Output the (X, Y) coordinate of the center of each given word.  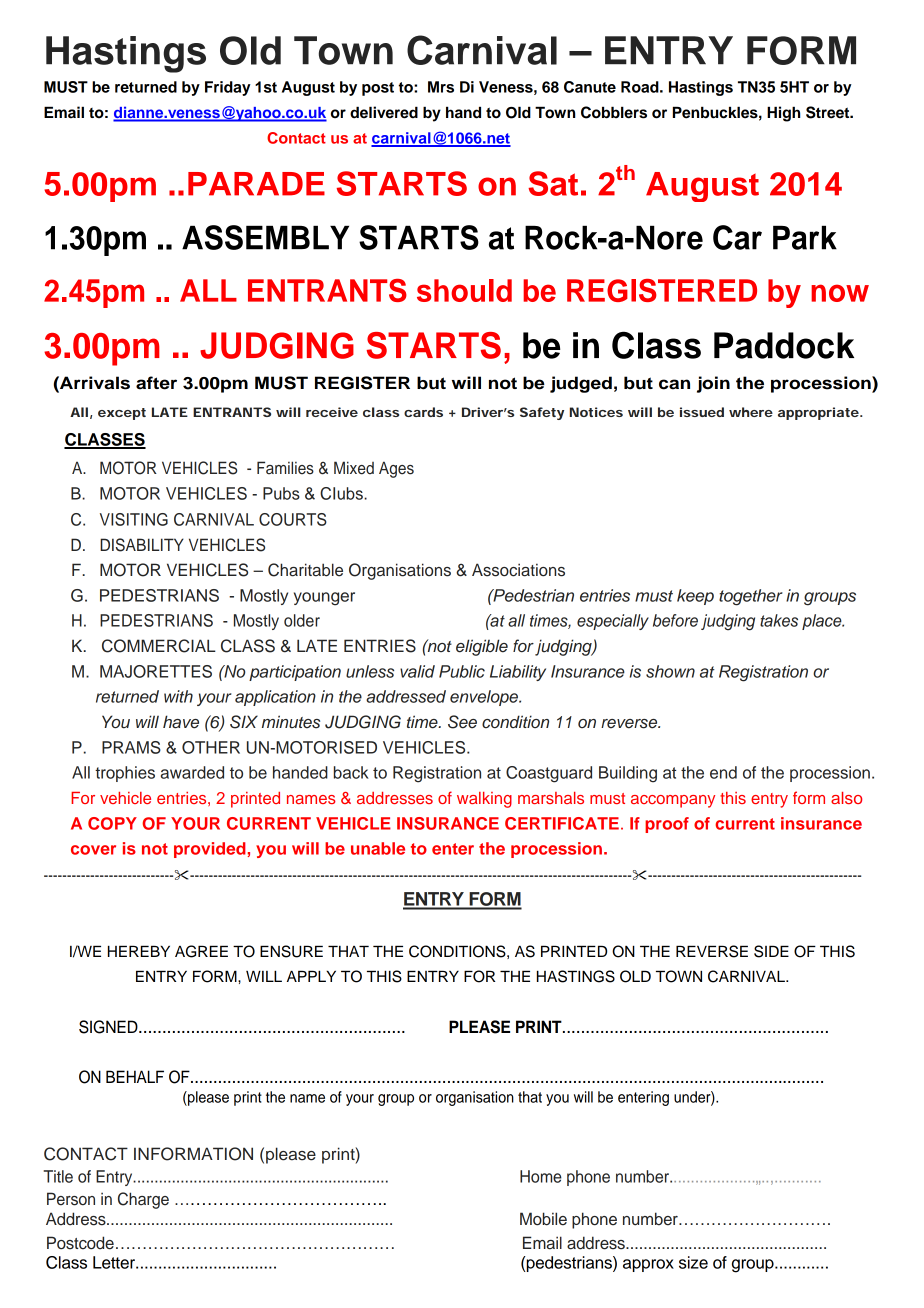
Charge (143, 1200)
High (783, 114)
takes (779, 620)
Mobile (543, 1219)
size (693, 1262)
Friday (228, 88)
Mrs (441, 87)
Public (462, 671)
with (178, 696)
